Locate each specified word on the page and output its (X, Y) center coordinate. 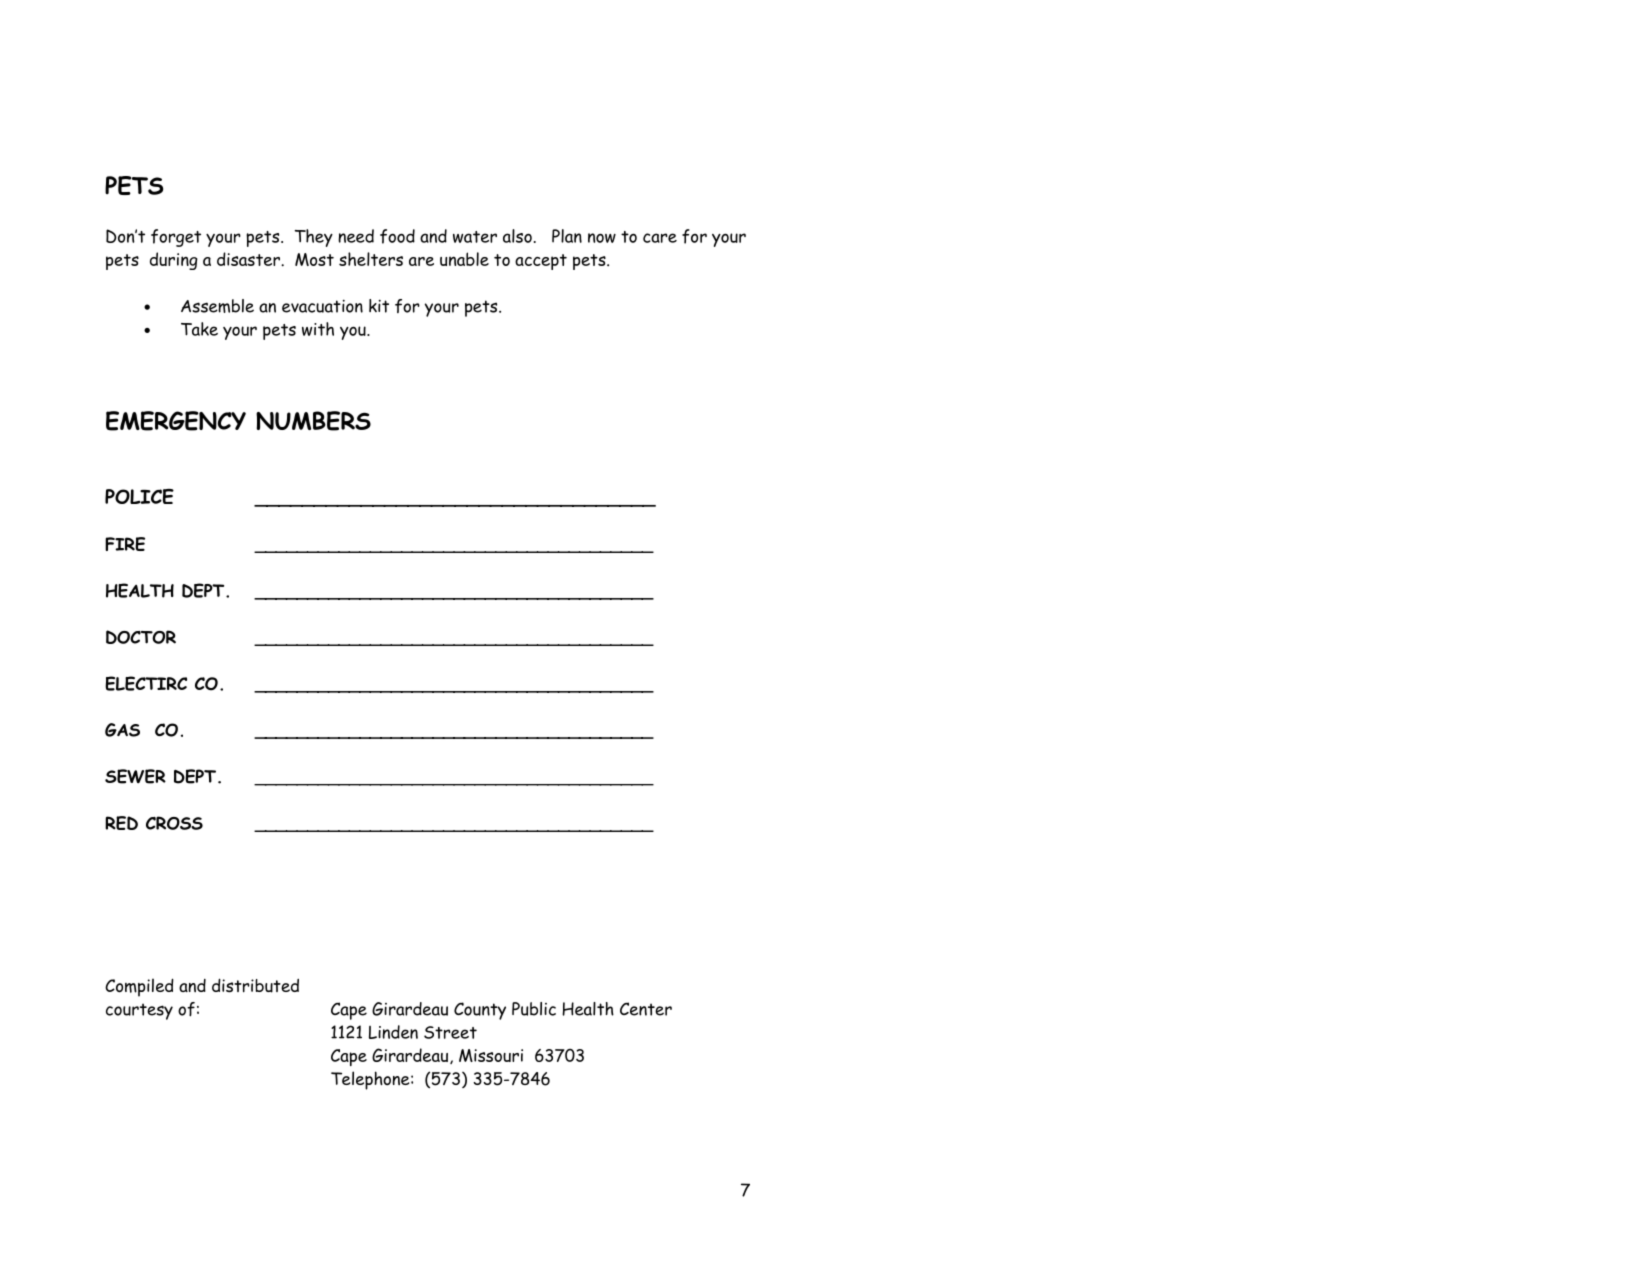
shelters (371, 259)
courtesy (139, 1011)
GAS (122, 730)
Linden (393, 1032)
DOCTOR (141, 637)
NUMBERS (313, 421)
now (602, 238)
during (174, 261)
